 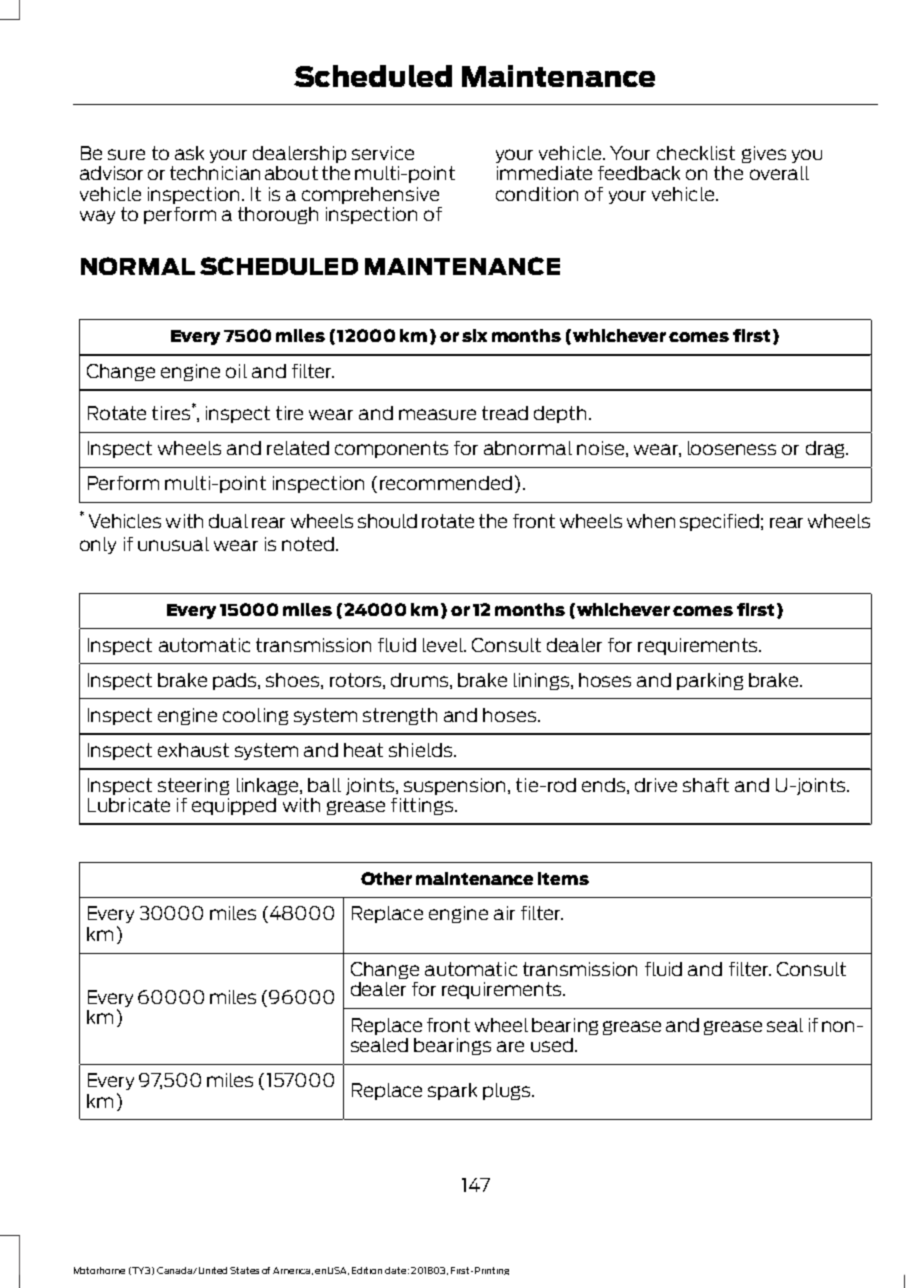 I want to click on equipped, so click(x=234, y=806).
